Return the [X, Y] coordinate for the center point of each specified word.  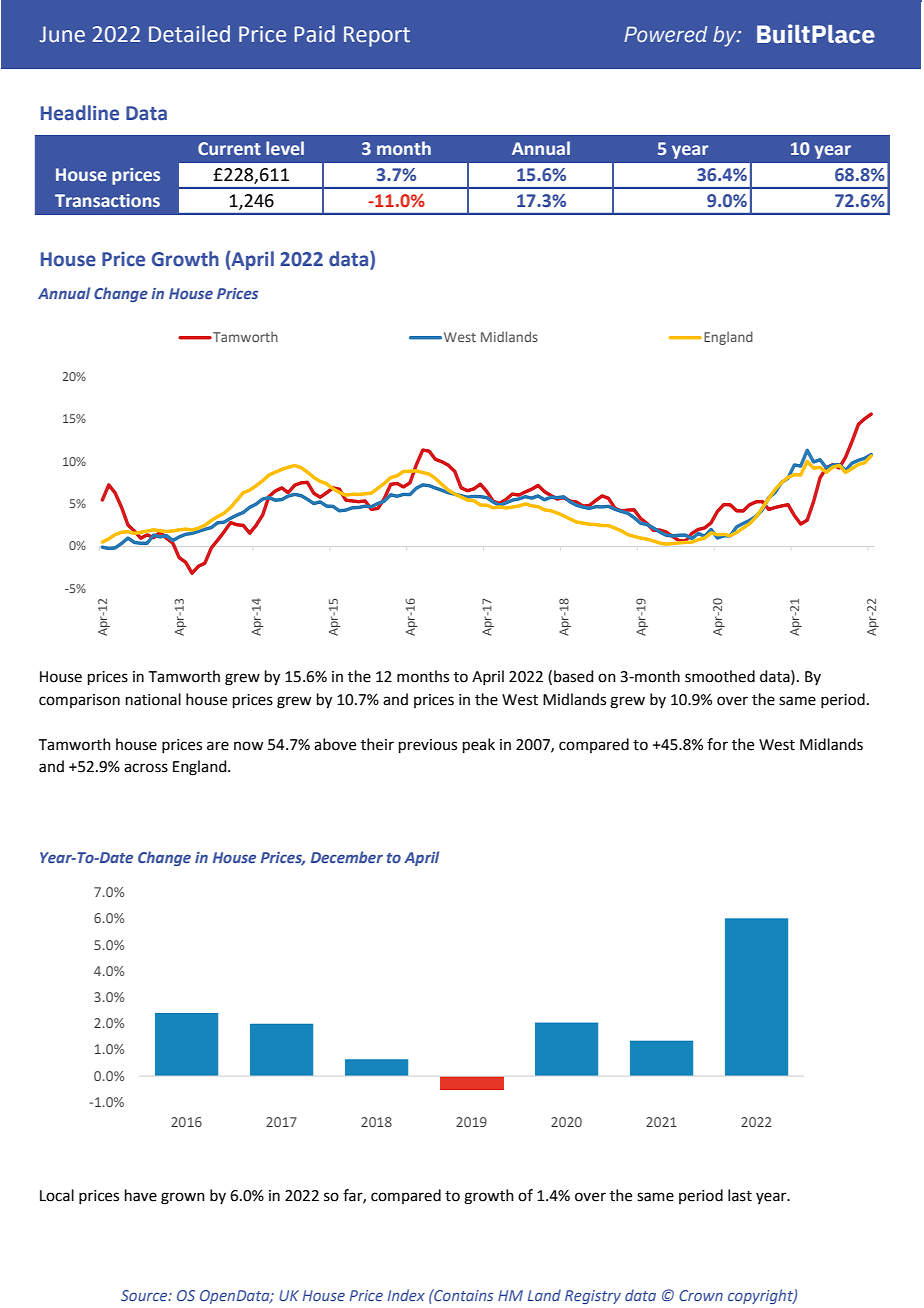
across [146, 768]
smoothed [720, 676]
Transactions [107, 201]
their [377, 744]
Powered [665, 34]
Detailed [189, 34]
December [347, 857]
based [574, 676]
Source [145, 1295]
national [153, 699]
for [717, 744]
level [285, 148]
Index [406, 1295]
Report [377, 36]
